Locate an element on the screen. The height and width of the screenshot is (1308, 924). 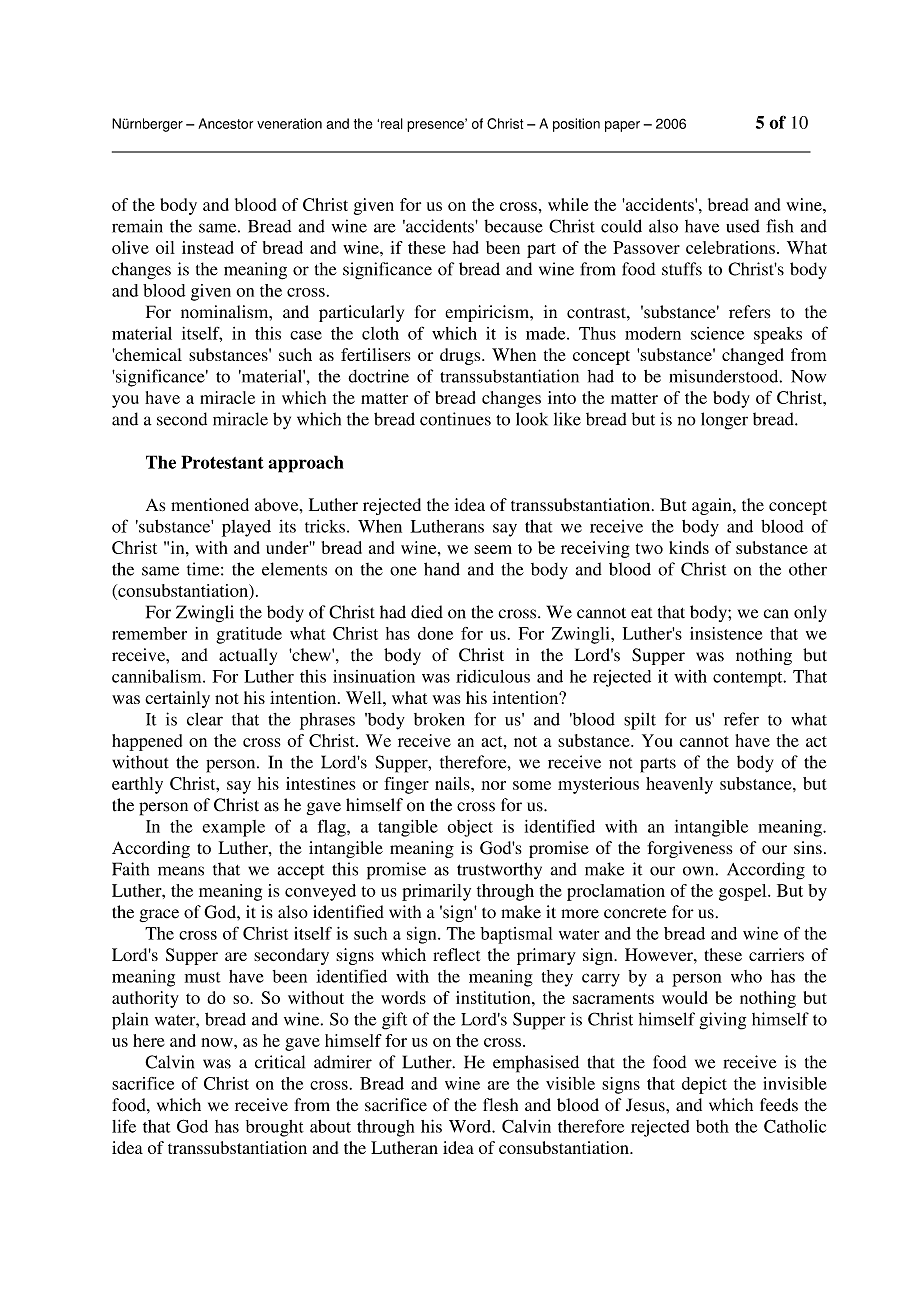
mentioned is located at coordinates (210, 504).
